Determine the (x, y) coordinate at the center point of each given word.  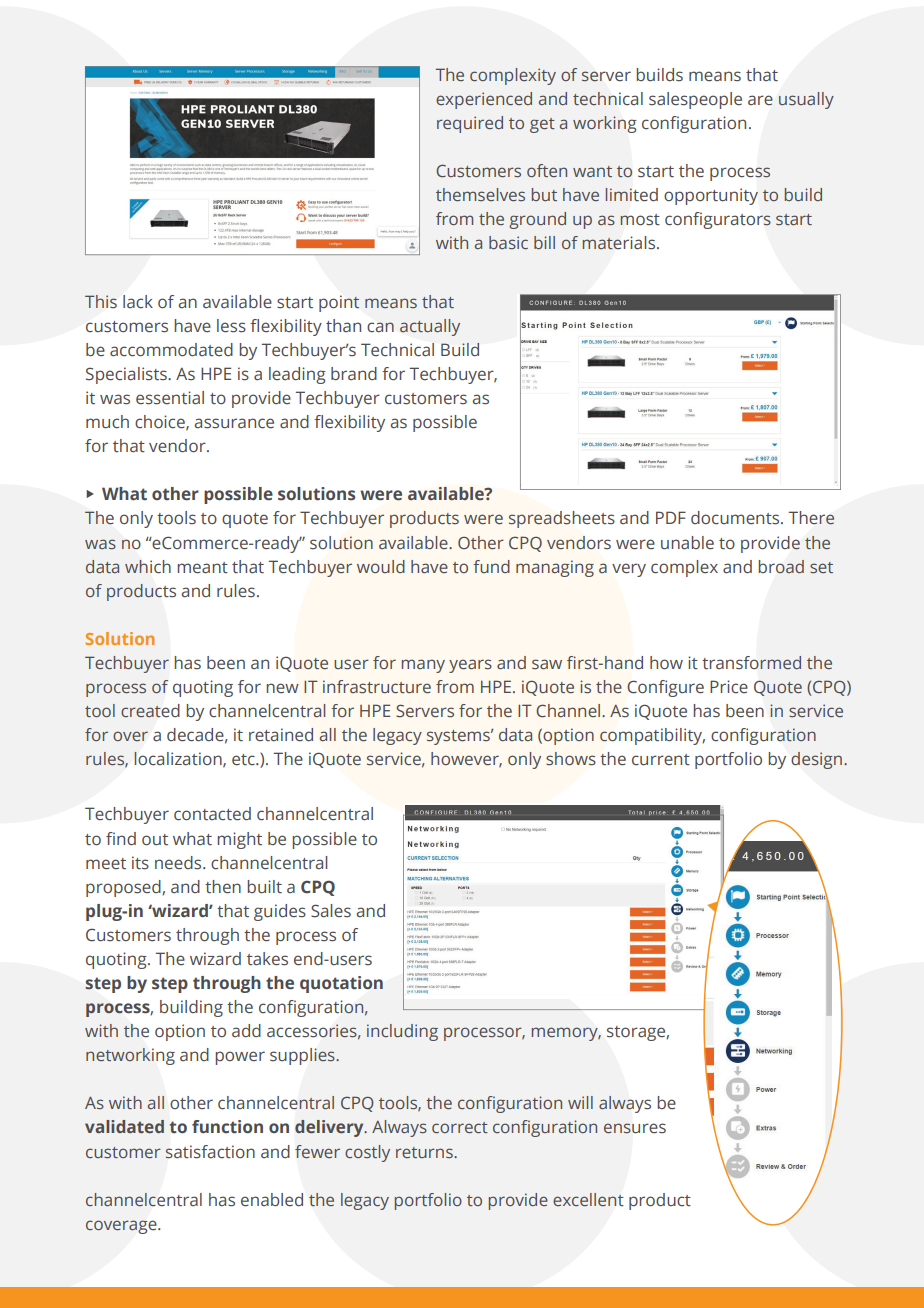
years (470, 666)
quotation (341, 984)
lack (138, 301)
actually (430, 327)
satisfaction (210, 1152)
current (661, 760)
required (470, 124)
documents (736, 518)
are (760, 100)
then (223, 887)
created (150, 710)
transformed (751, 663)
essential (170, 398)
